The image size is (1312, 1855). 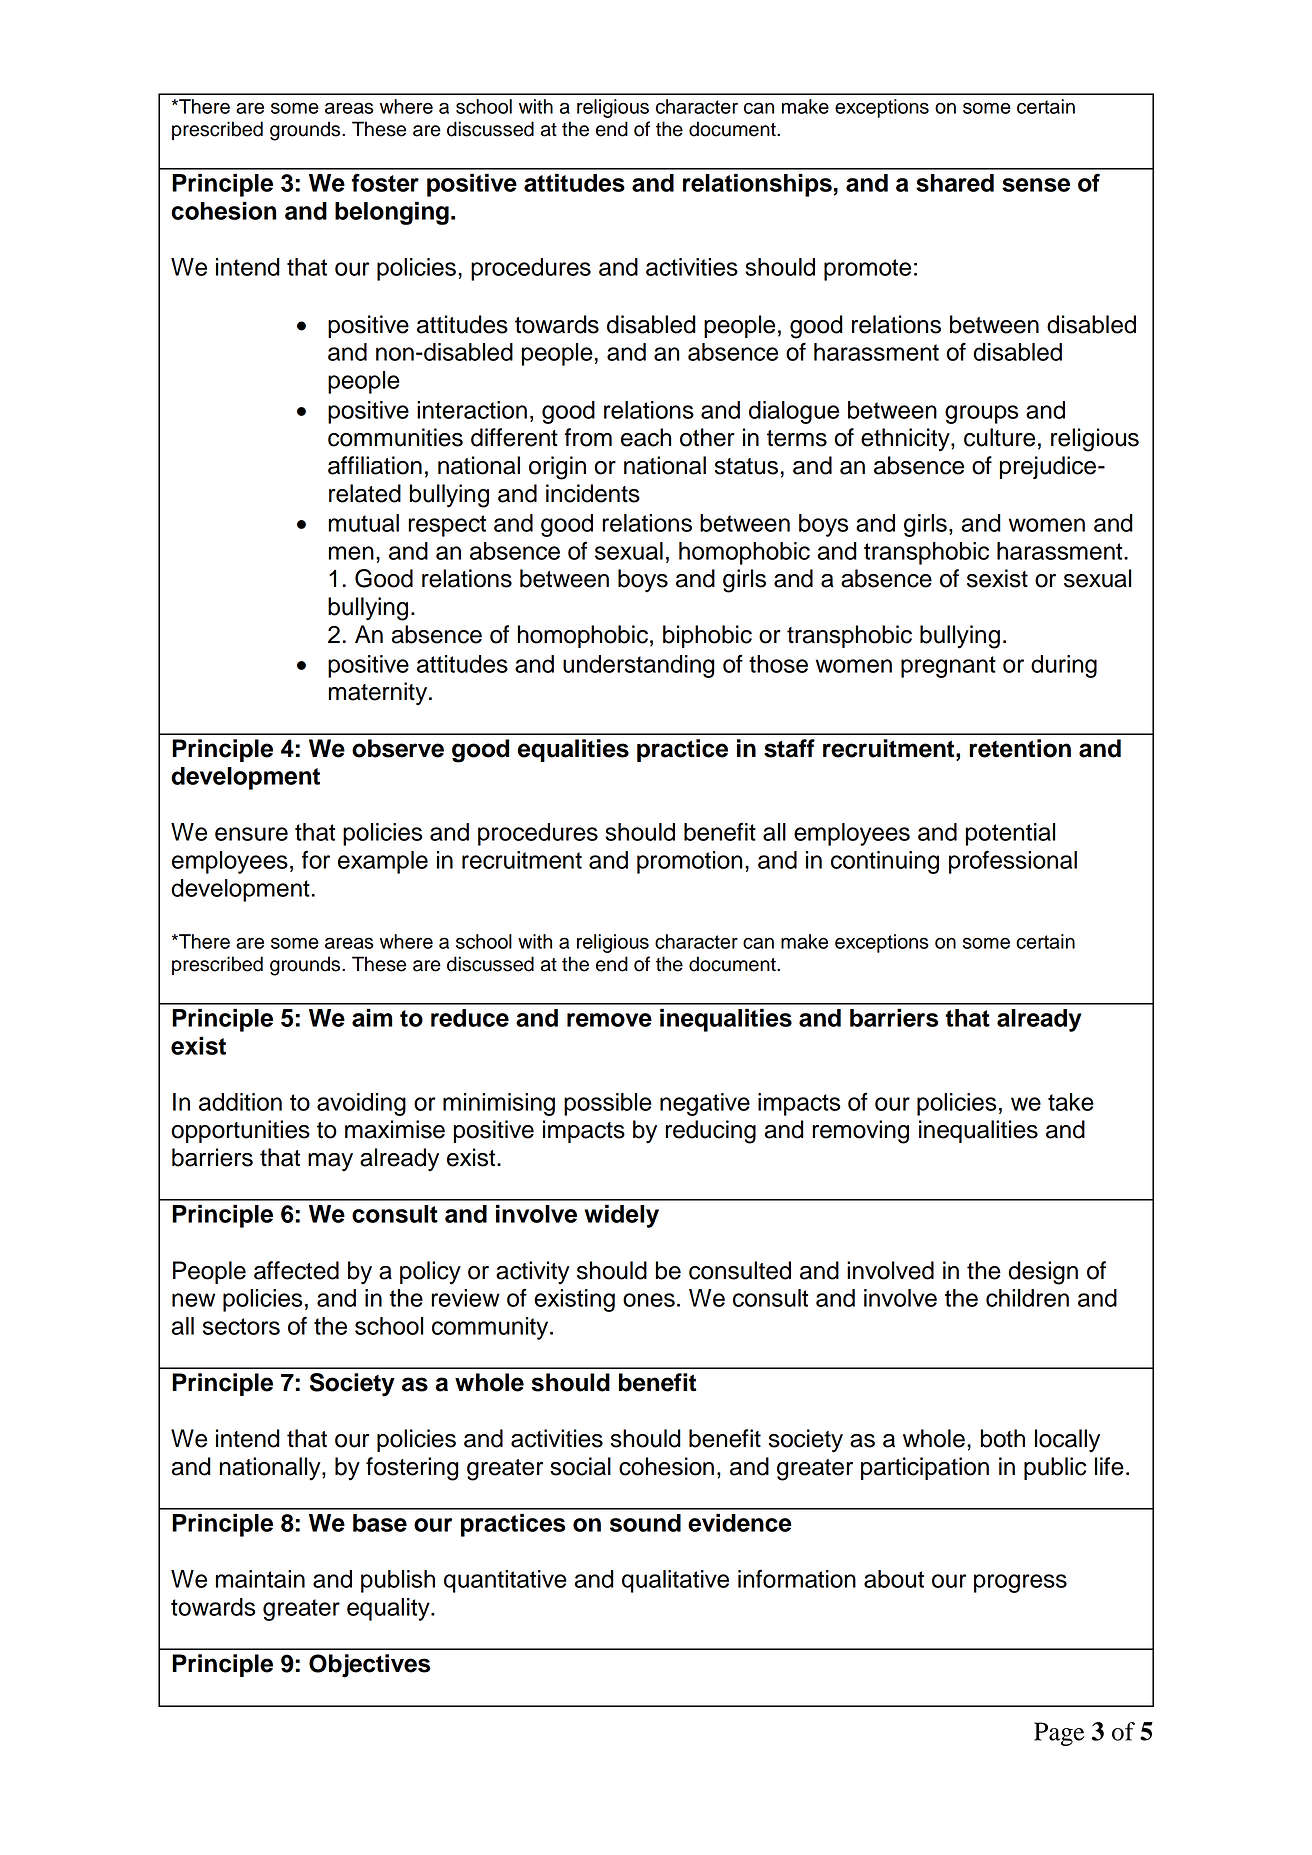 I want to click on promote, so click(x=867, y=270).
